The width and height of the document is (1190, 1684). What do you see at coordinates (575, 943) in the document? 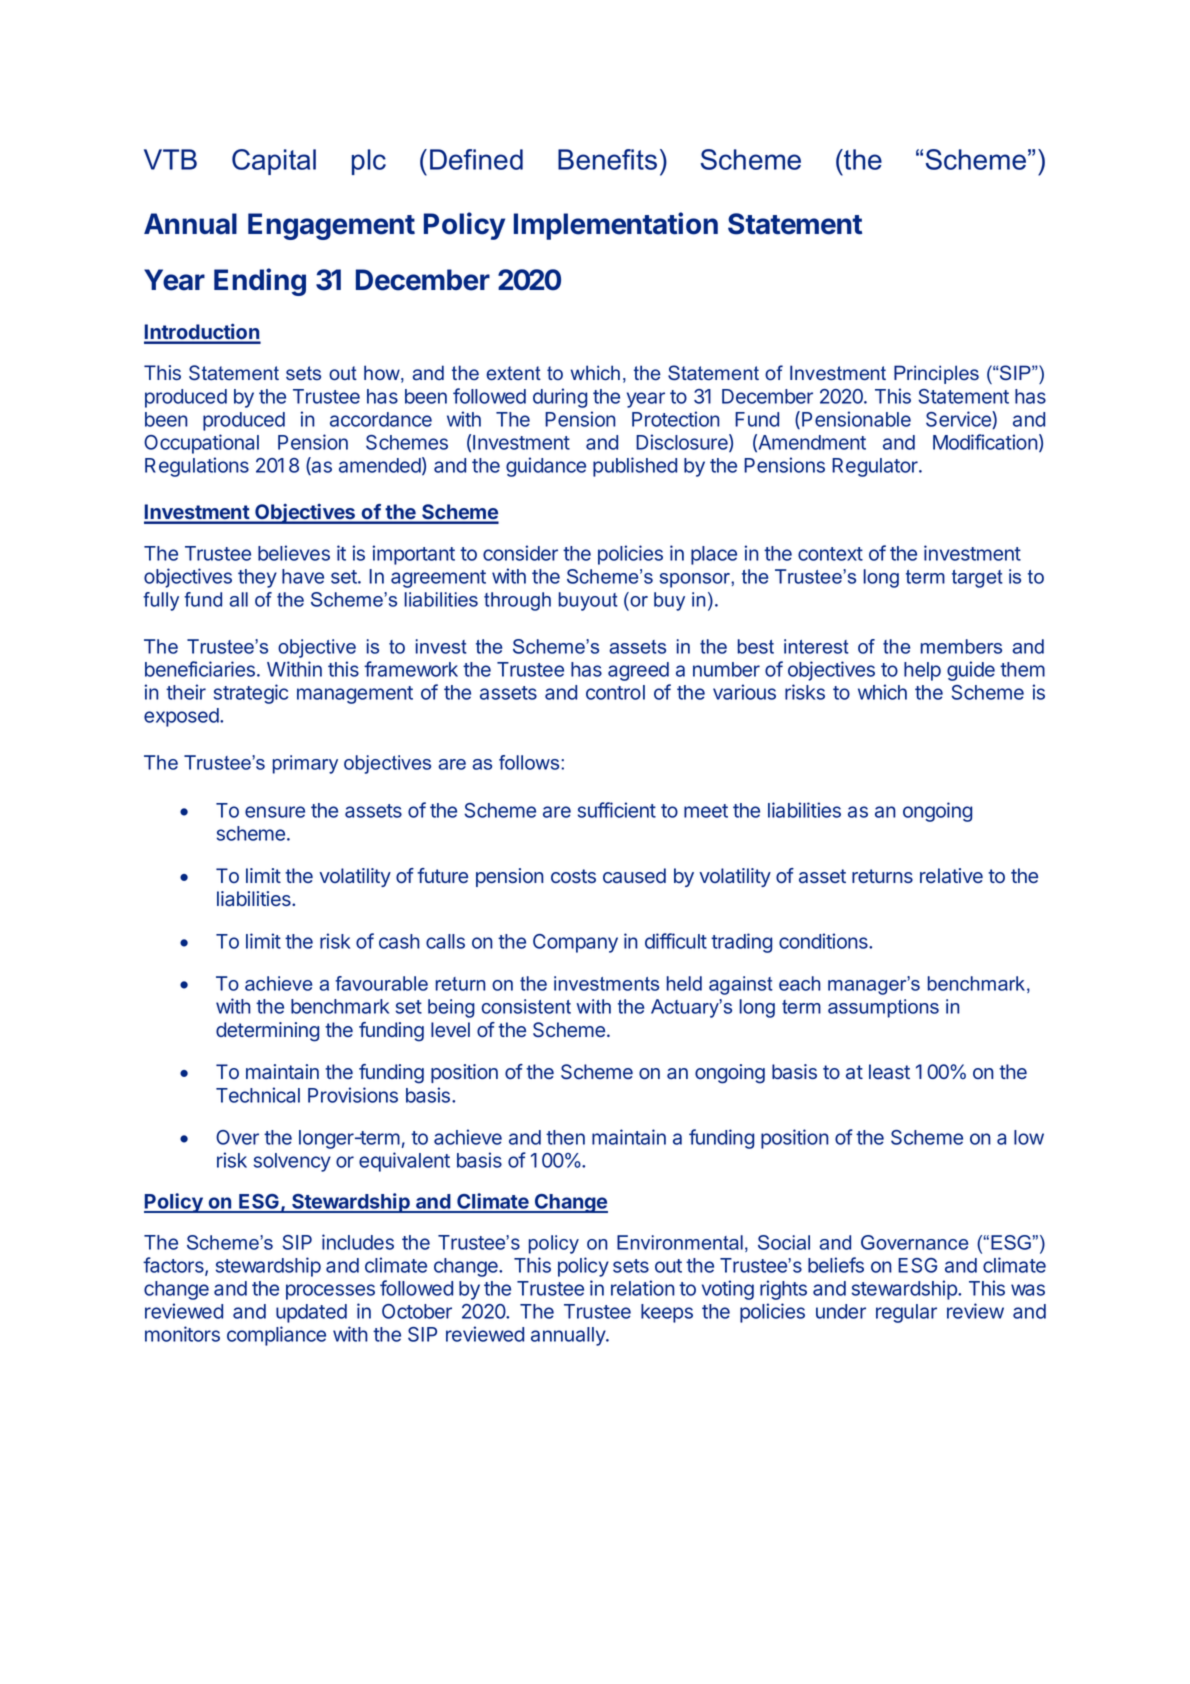
I see `Company` at bounding box center [575, 943].
